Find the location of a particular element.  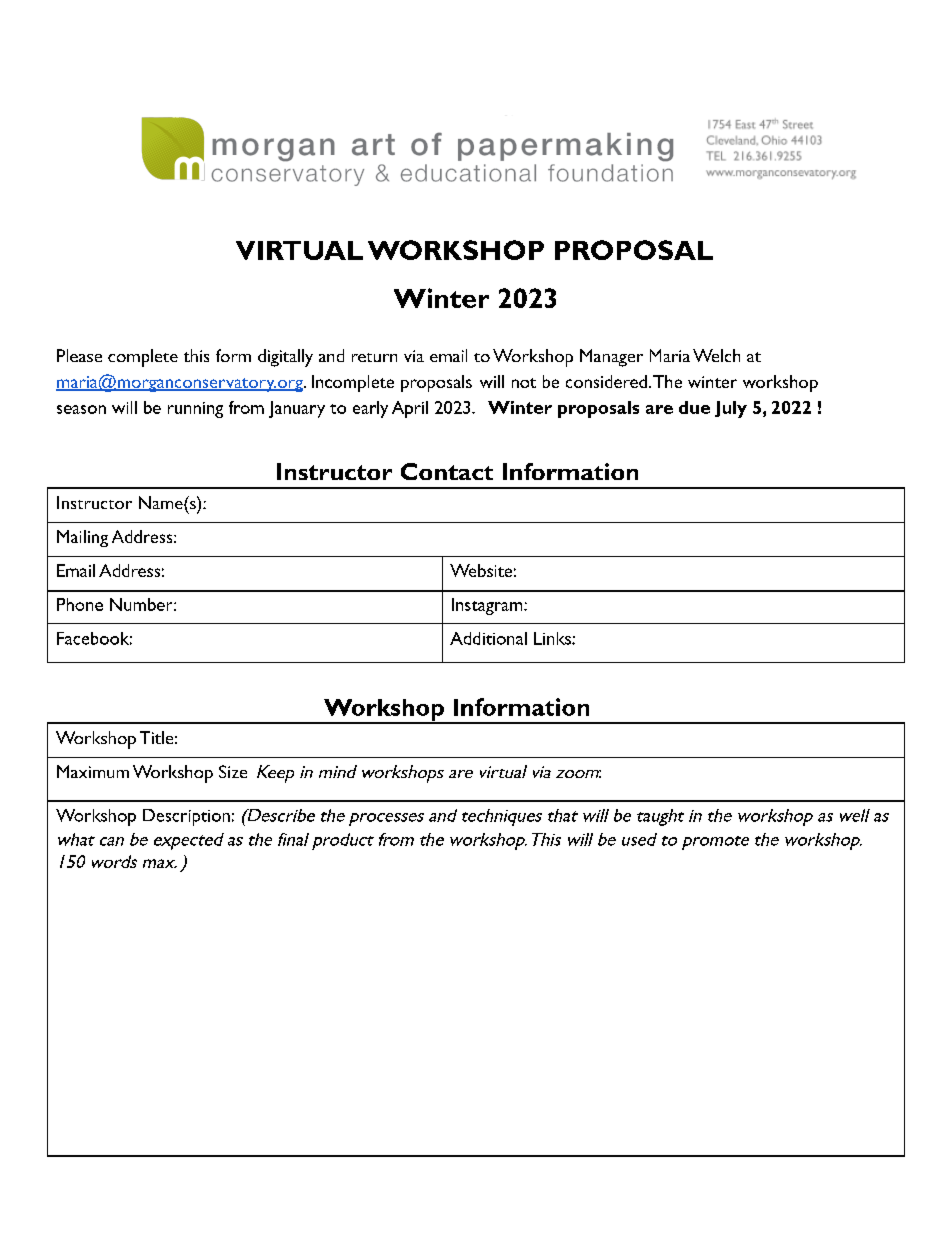

Additional is located at coordinates (488, 638).
